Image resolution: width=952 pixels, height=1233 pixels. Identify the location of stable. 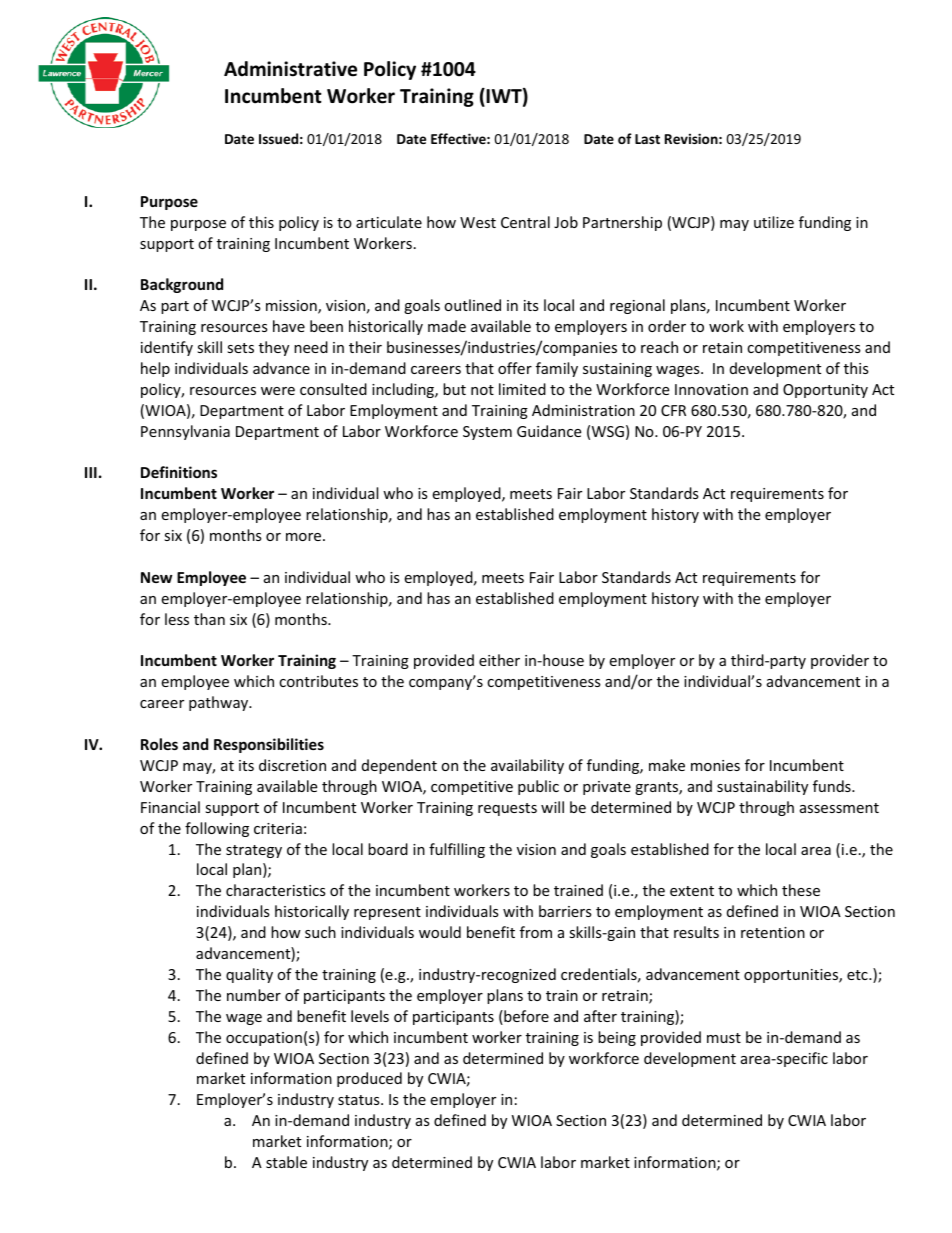
(286, 1162).
